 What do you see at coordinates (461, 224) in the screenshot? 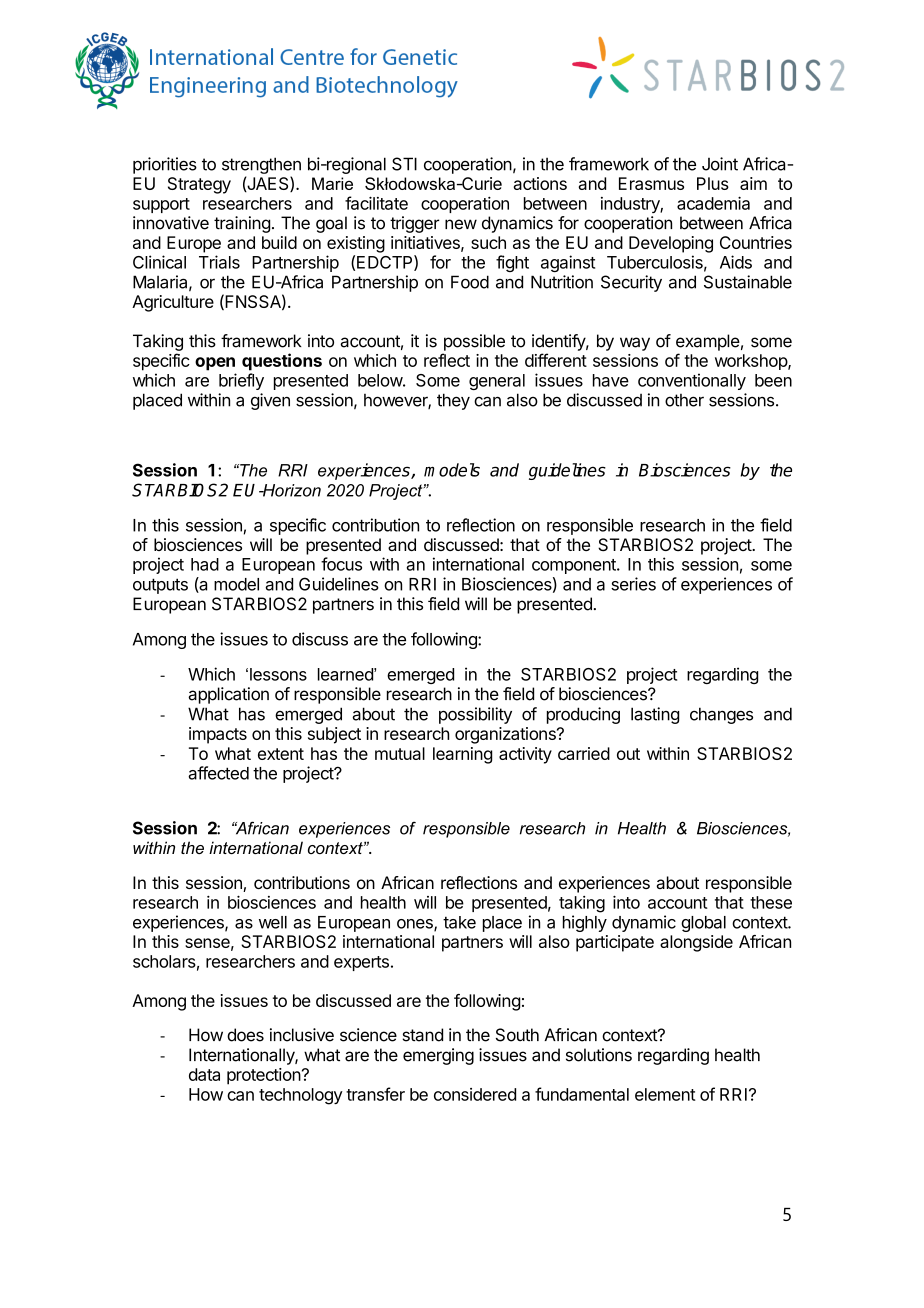
I see `new` at bounding box center [461, 224].
